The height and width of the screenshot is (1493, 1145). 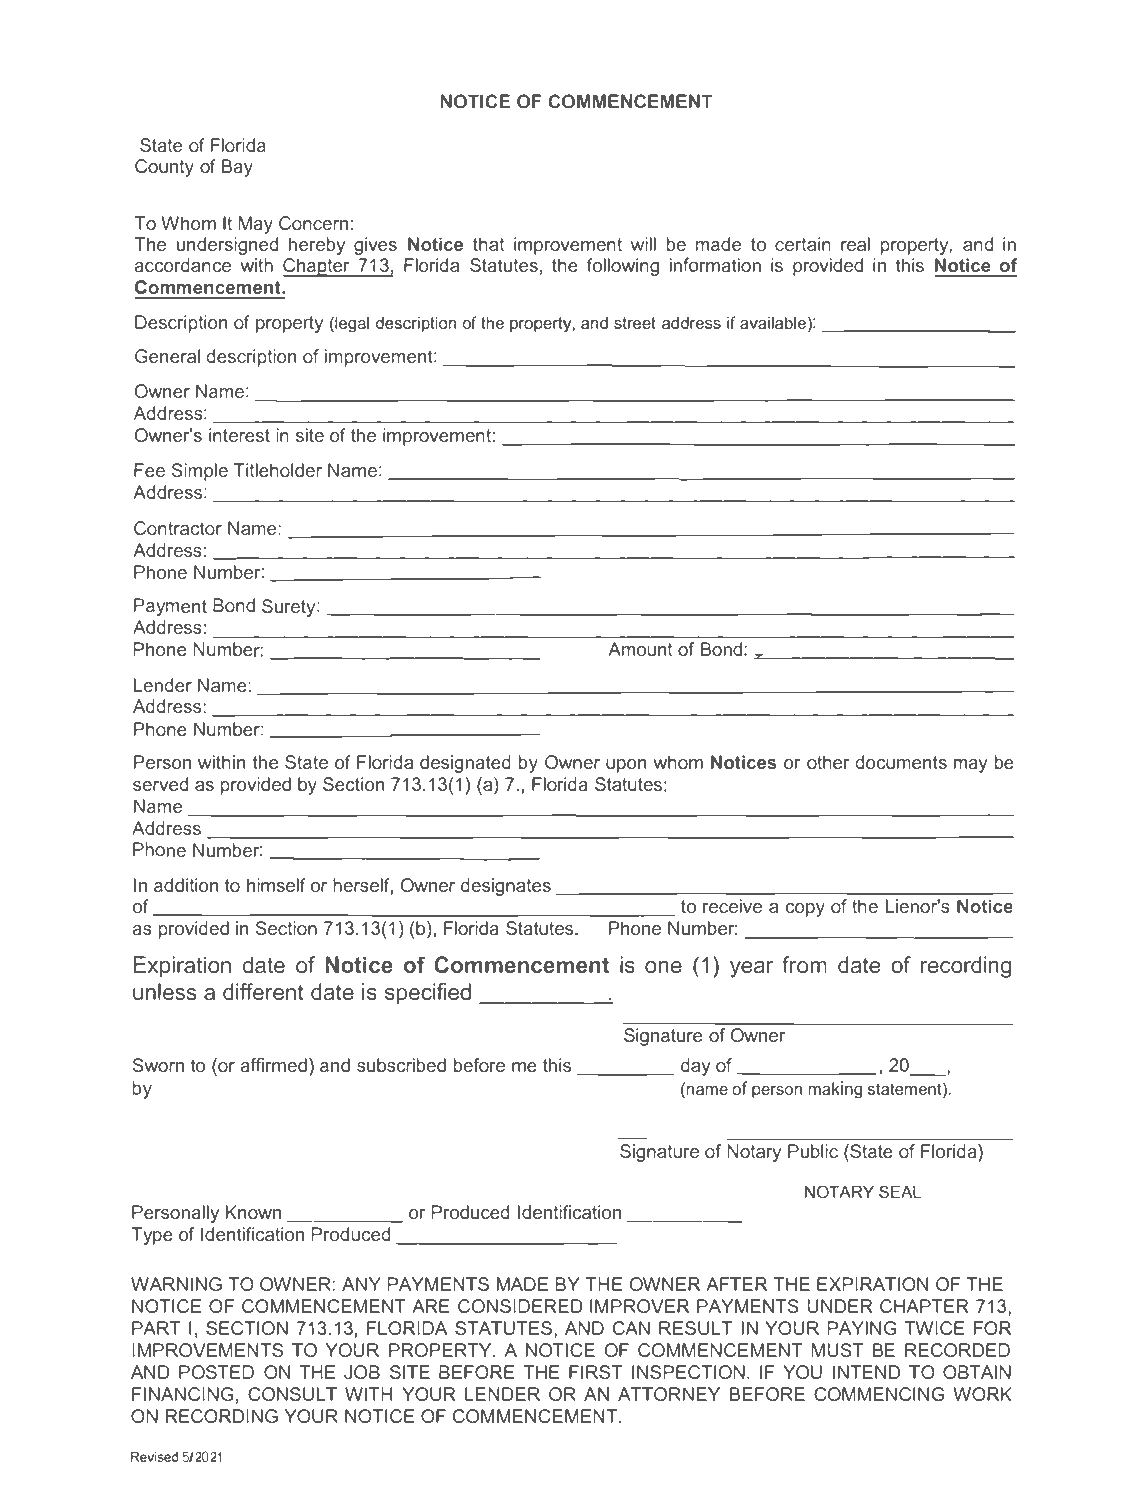 I want to click on Simple, so click(x=200, y=472).
